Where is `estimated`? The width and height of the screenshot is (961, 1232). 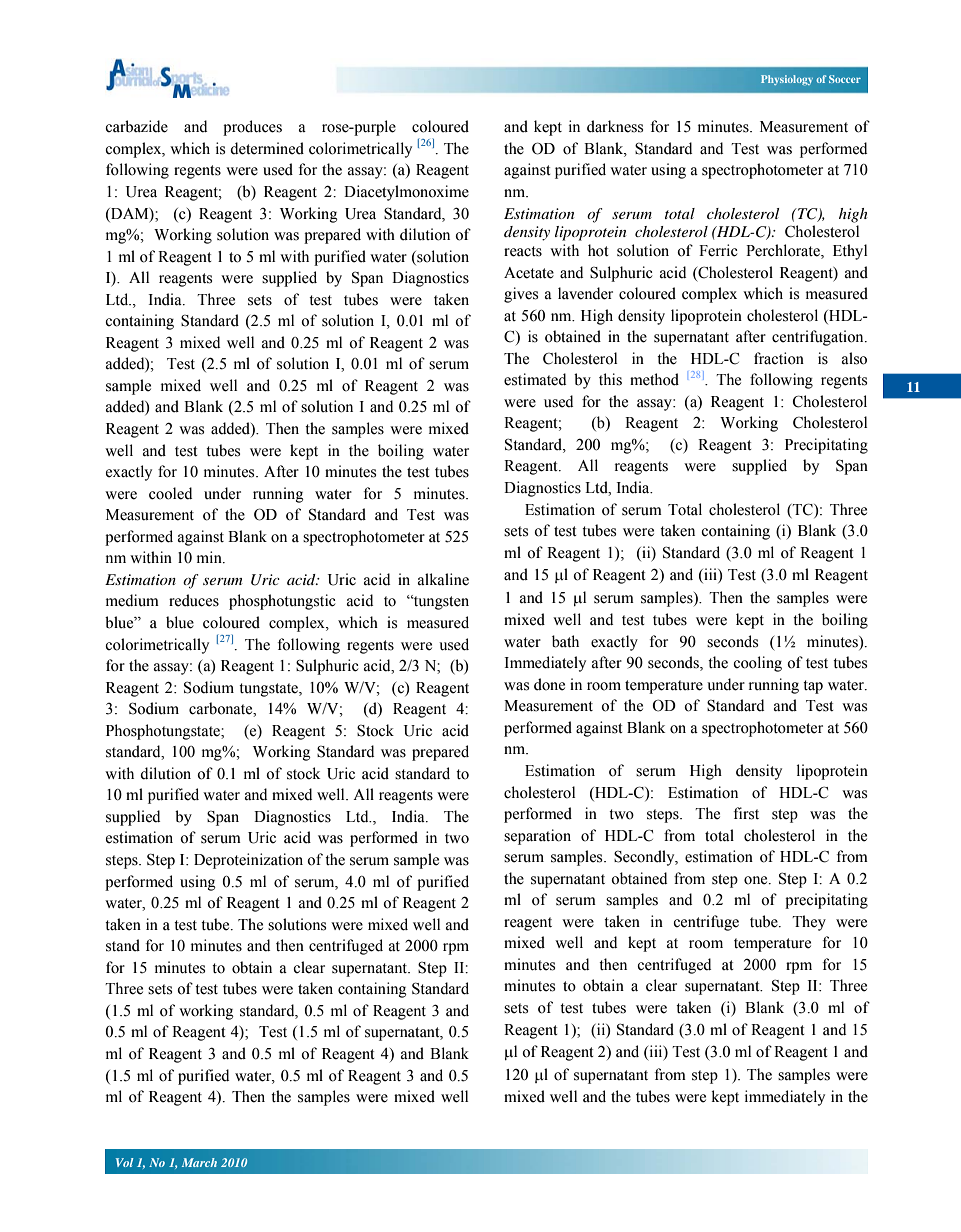
estimated is located at coordinates (535, 379).
